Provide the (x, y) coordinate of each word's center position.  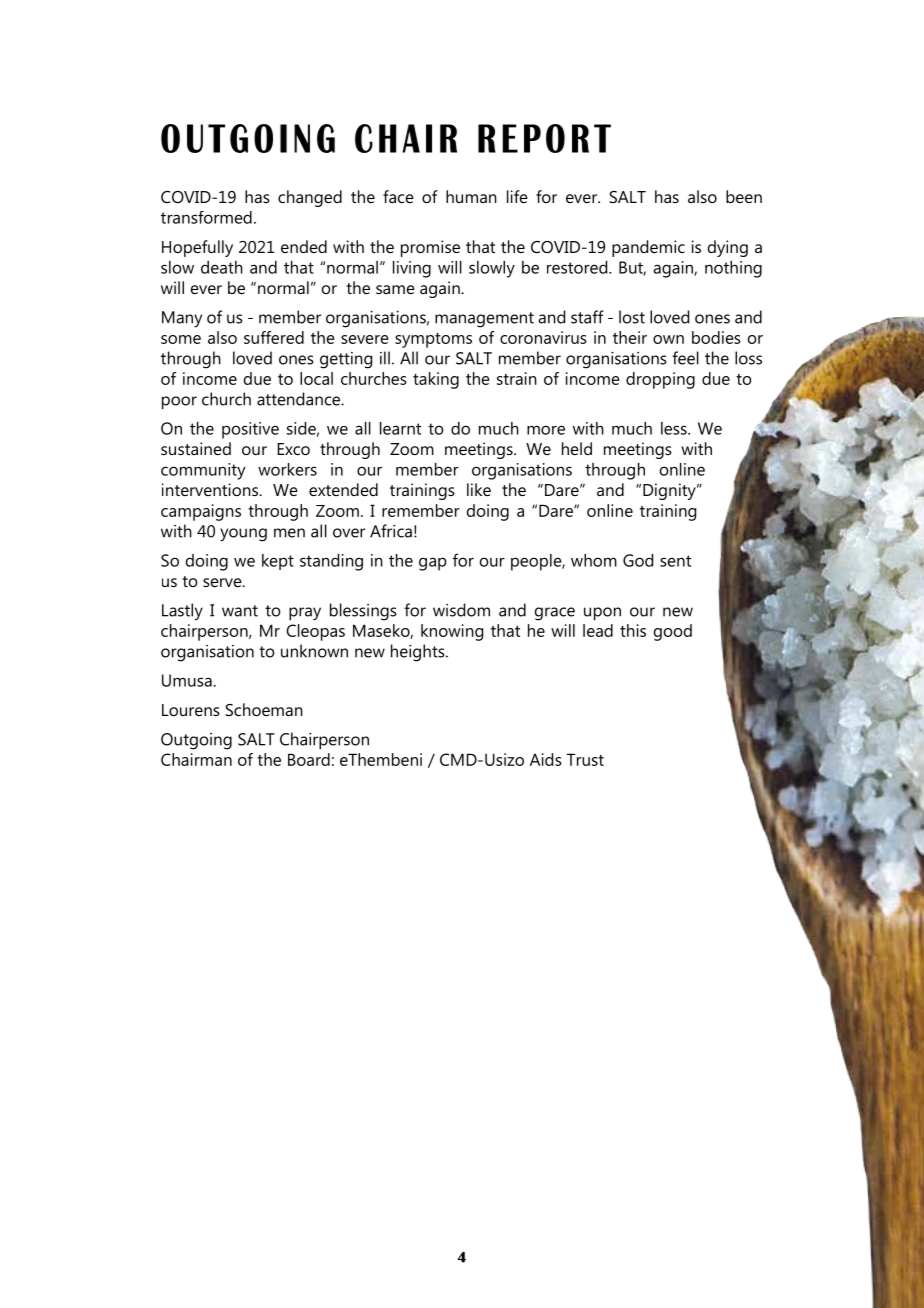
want (240, 611)
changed (310, 198)
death (222, 267)
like (479, 489)
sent (675, 561)
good (673, 632)
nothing (733, 269)
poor (179, 402)
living (412, 269)
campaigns (201, 512)
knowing (452, 632)
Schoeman (264, 709)
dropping (660, 380)
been (744, 196)
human (471, 196)
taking (436, 380)
